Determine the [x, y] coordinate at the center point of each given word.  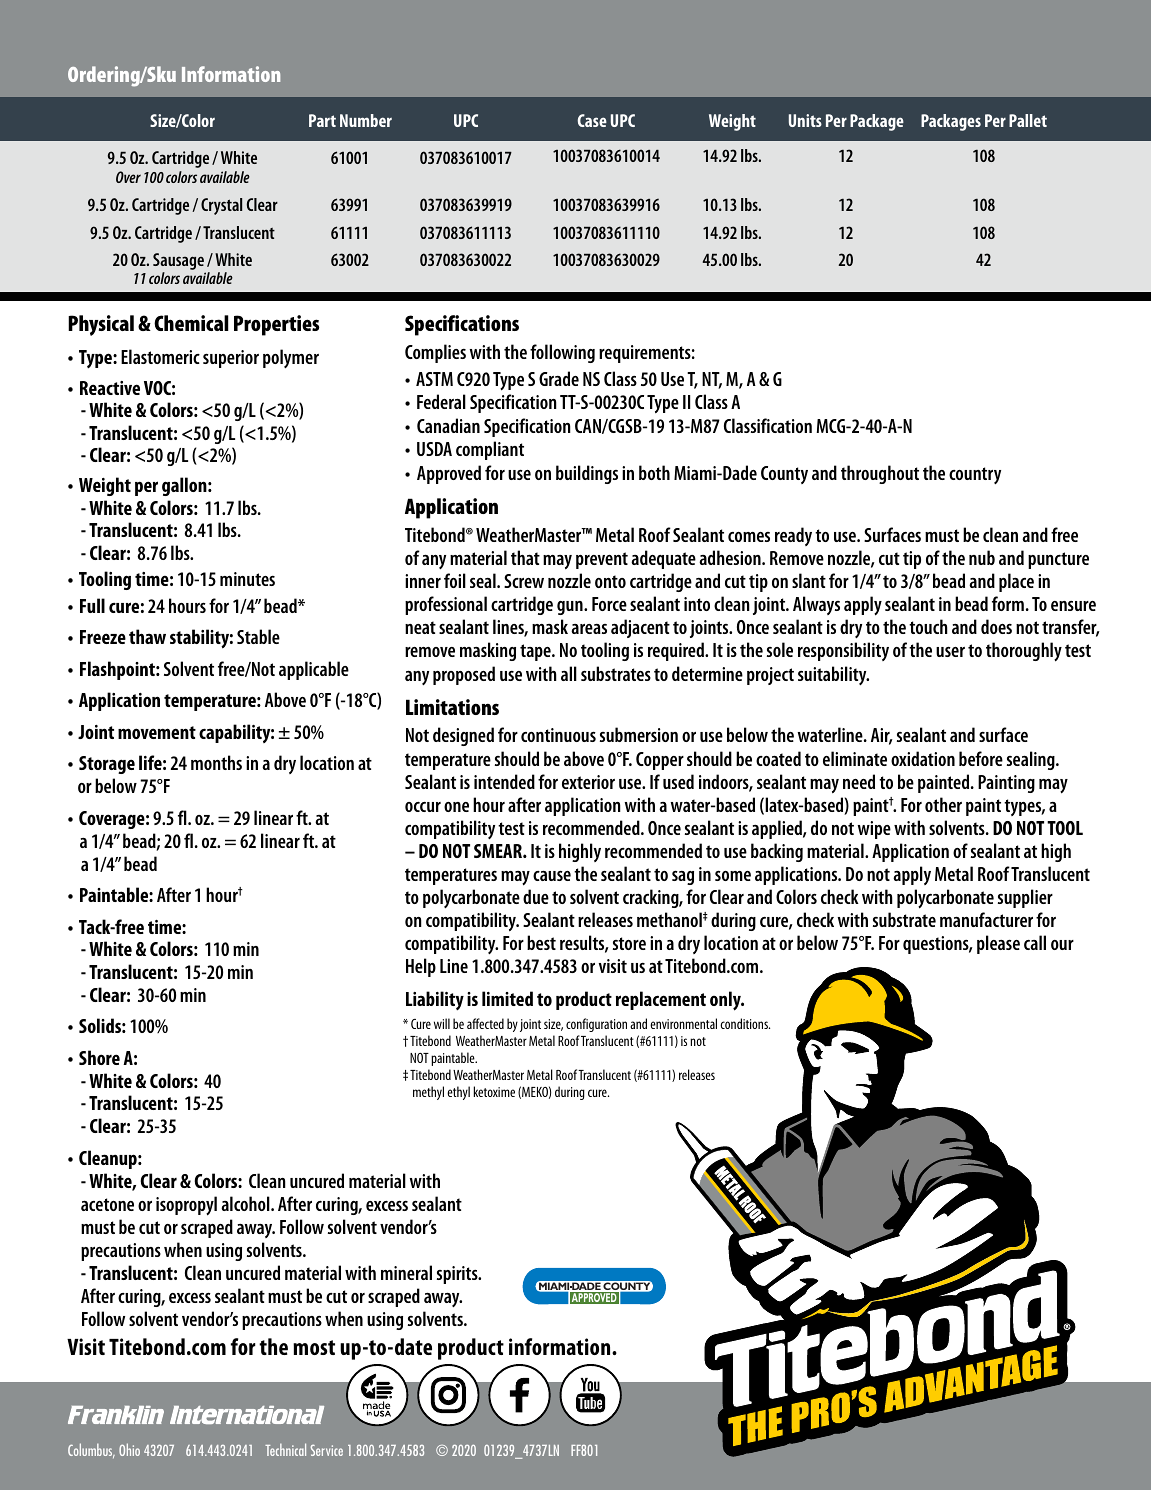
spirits [458, 1275]
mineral [406, 1272]
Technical [285, 1449]
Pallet [1028, 120]
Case [592, 120]
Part [322, 120]
